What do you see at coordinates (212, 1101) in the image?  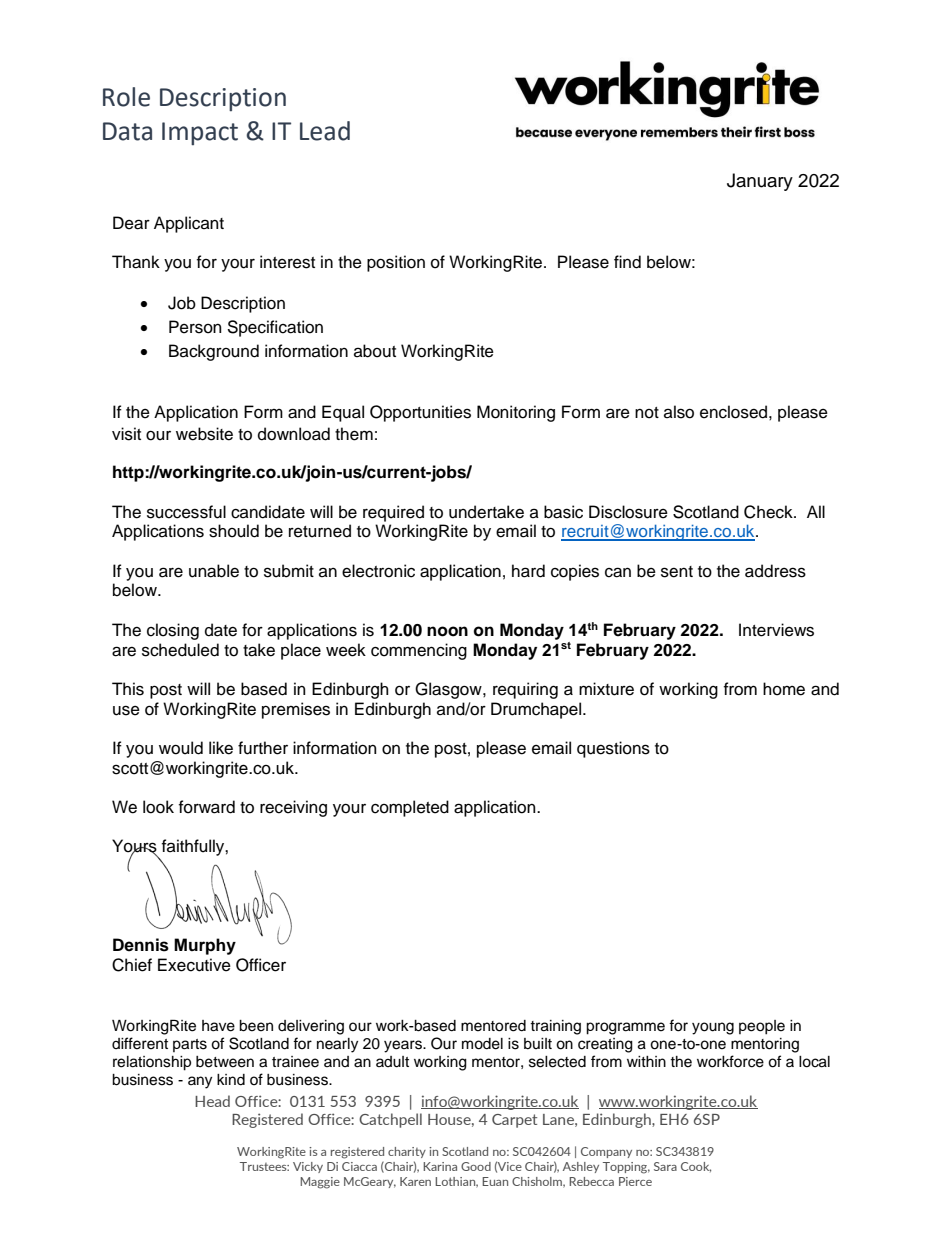 I see `Head` at bounding box center [212, 1101].
